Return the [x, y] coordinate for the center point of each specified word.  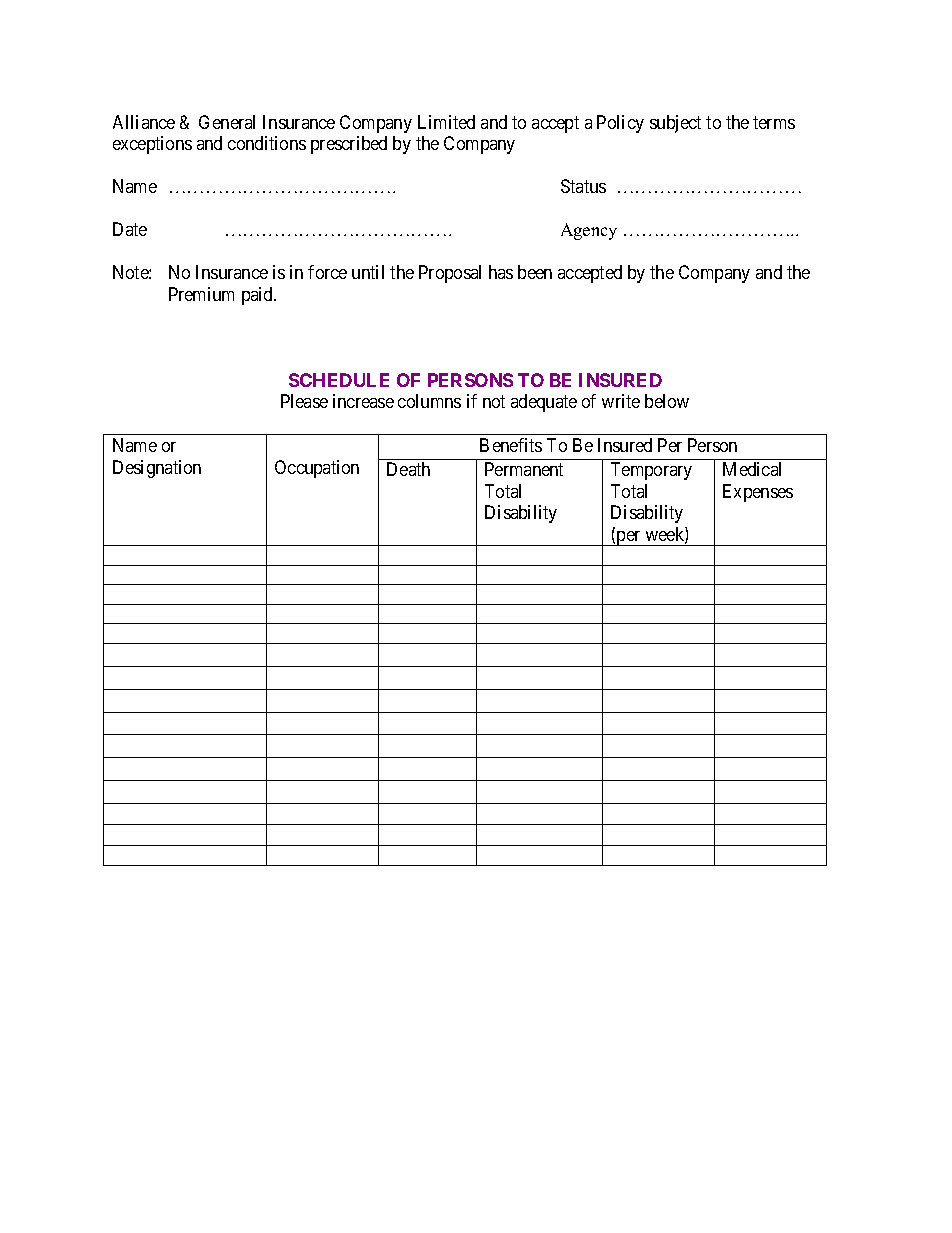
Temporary [651, 471]
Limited [446, 122]
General [227, 122]
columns [429, 401]
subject [675, 124]
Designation [157, 469]
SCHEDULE [339, 380]
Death [408, 469]
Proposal [450, 274]
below [667, 401]
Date [130, 229]
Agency [589, 231]
